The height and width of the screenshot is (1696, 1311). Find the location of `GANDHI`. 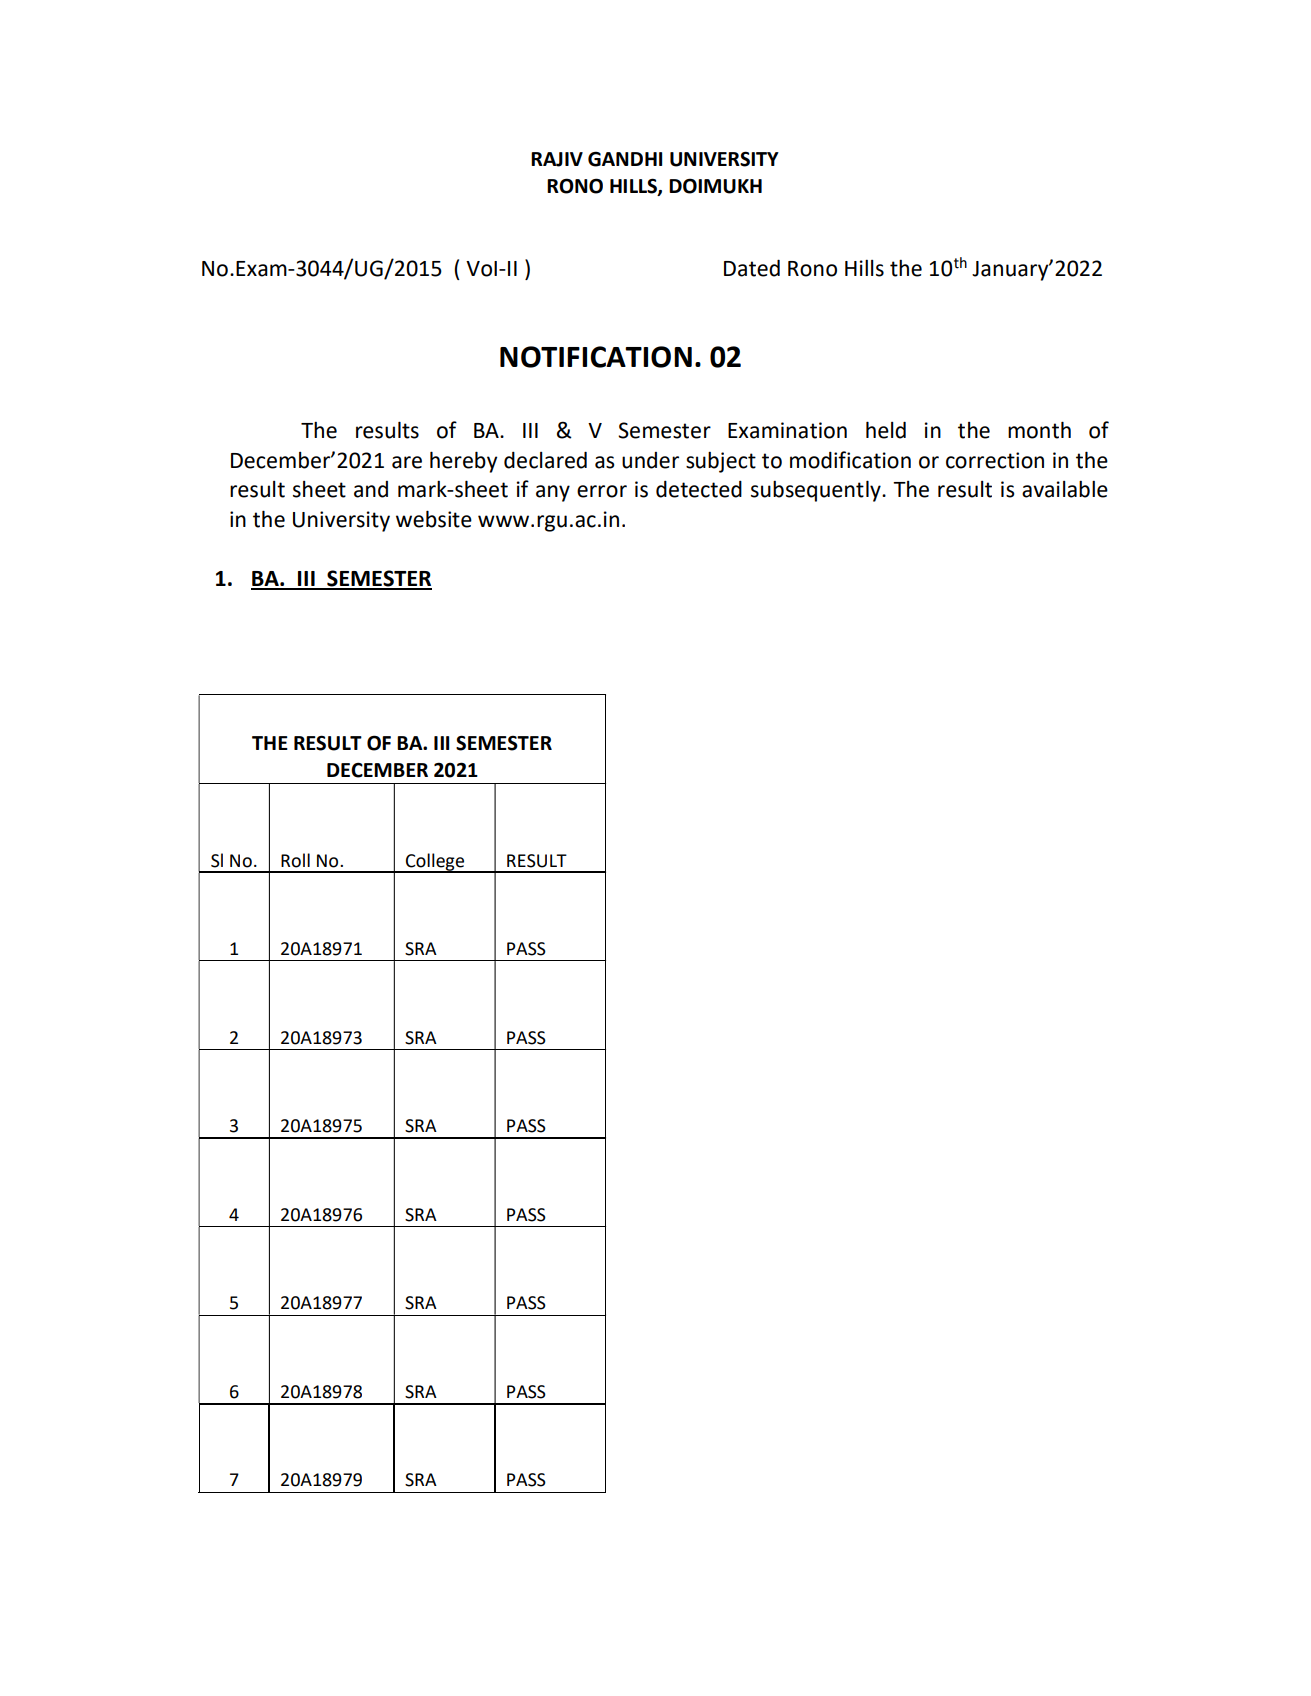

GANDHI is located at coordinates (625, 159).
